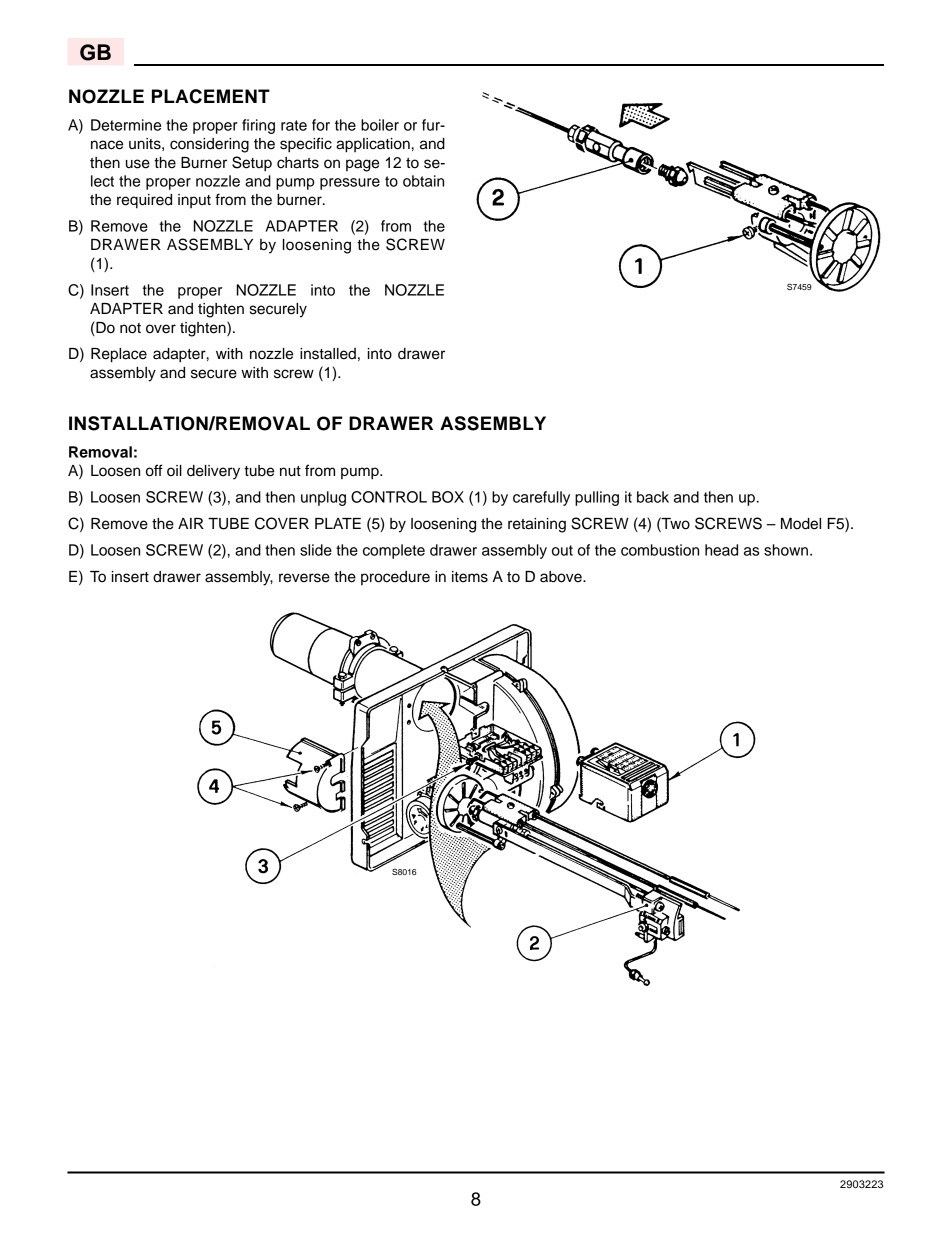 The image size is (952, 1233). I want to click on back, so click(653, 497).
